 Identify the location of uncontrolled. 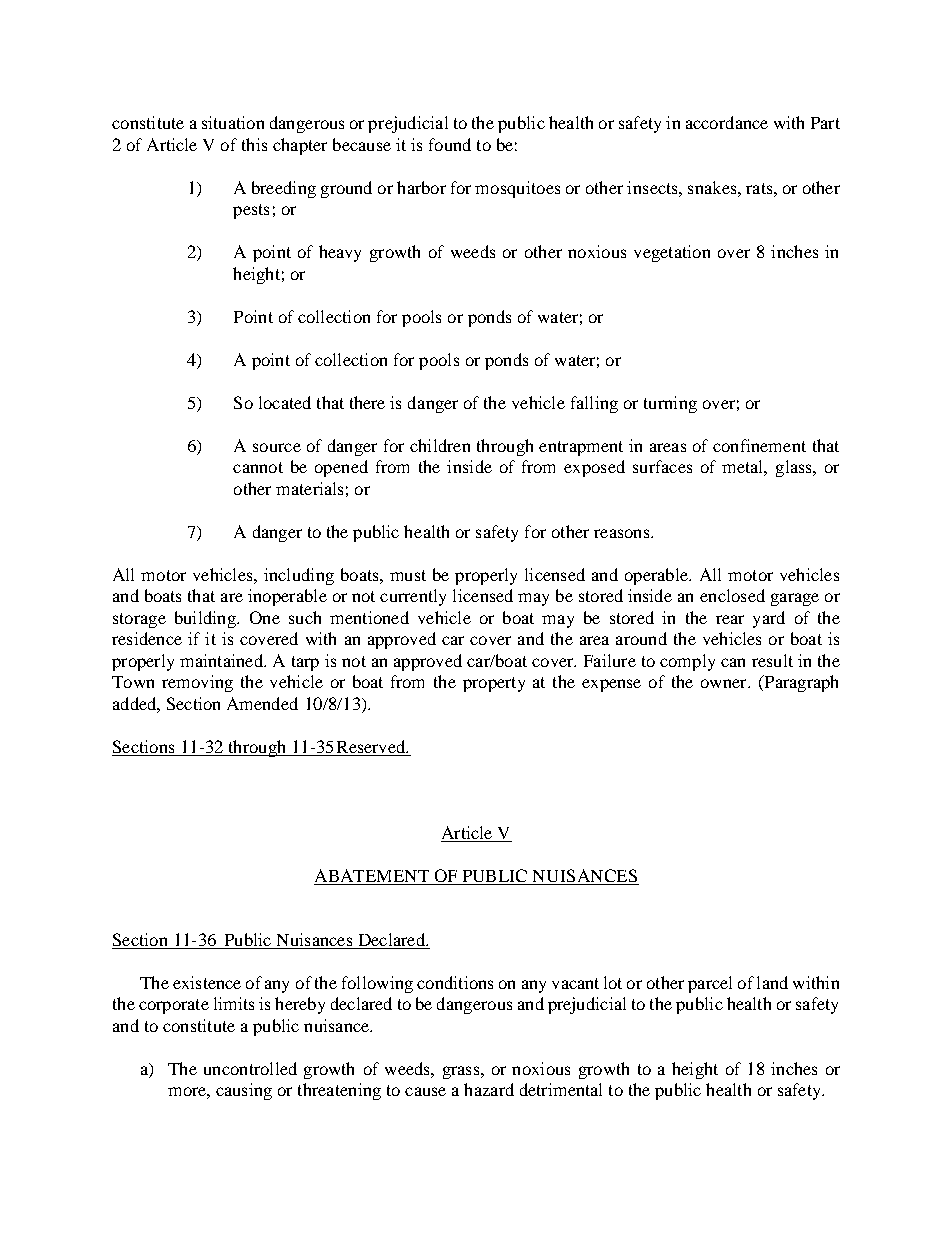
(250, 1068).
